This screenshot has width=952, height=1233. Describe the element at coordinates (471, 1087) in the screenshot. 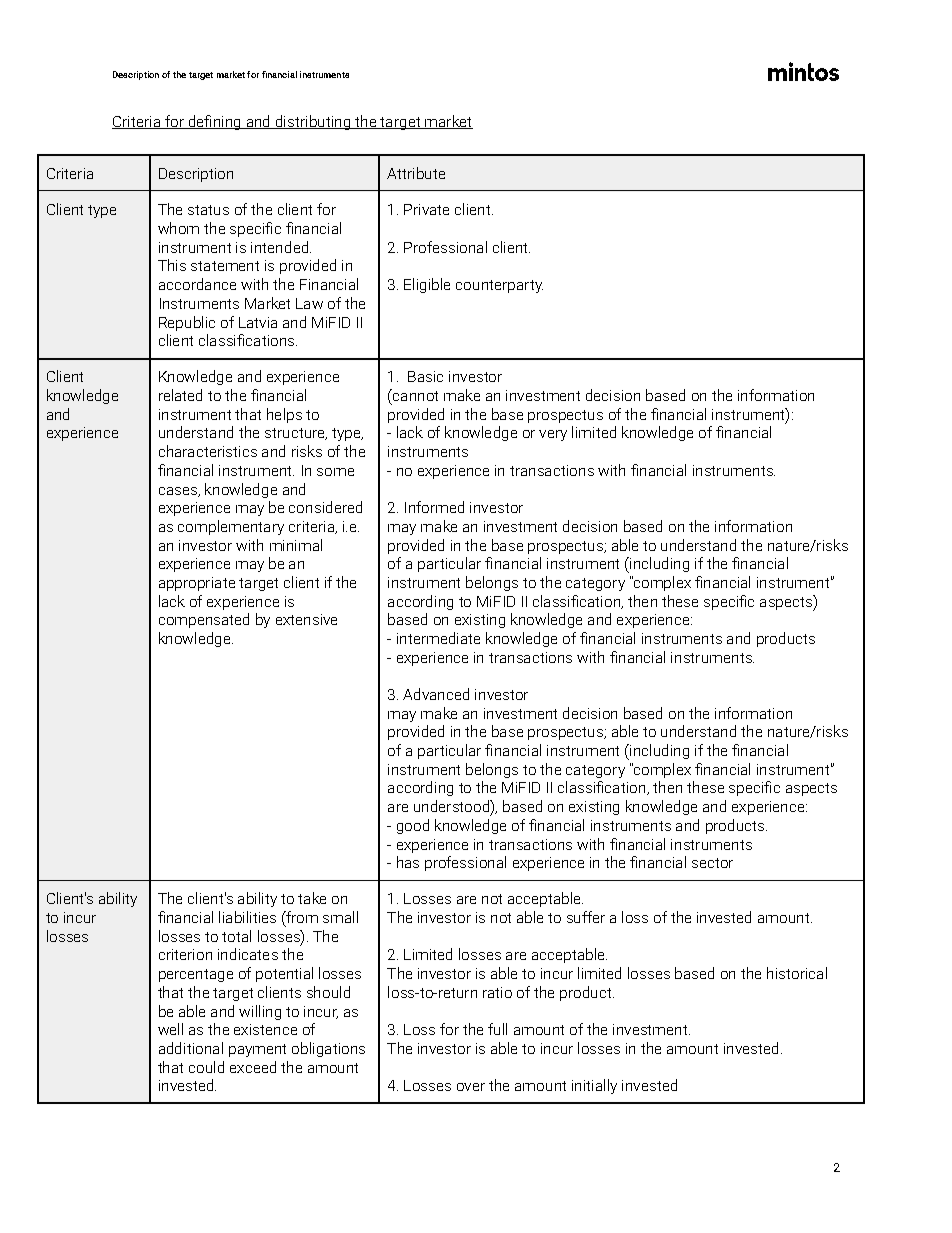

I see `over` at that location.
